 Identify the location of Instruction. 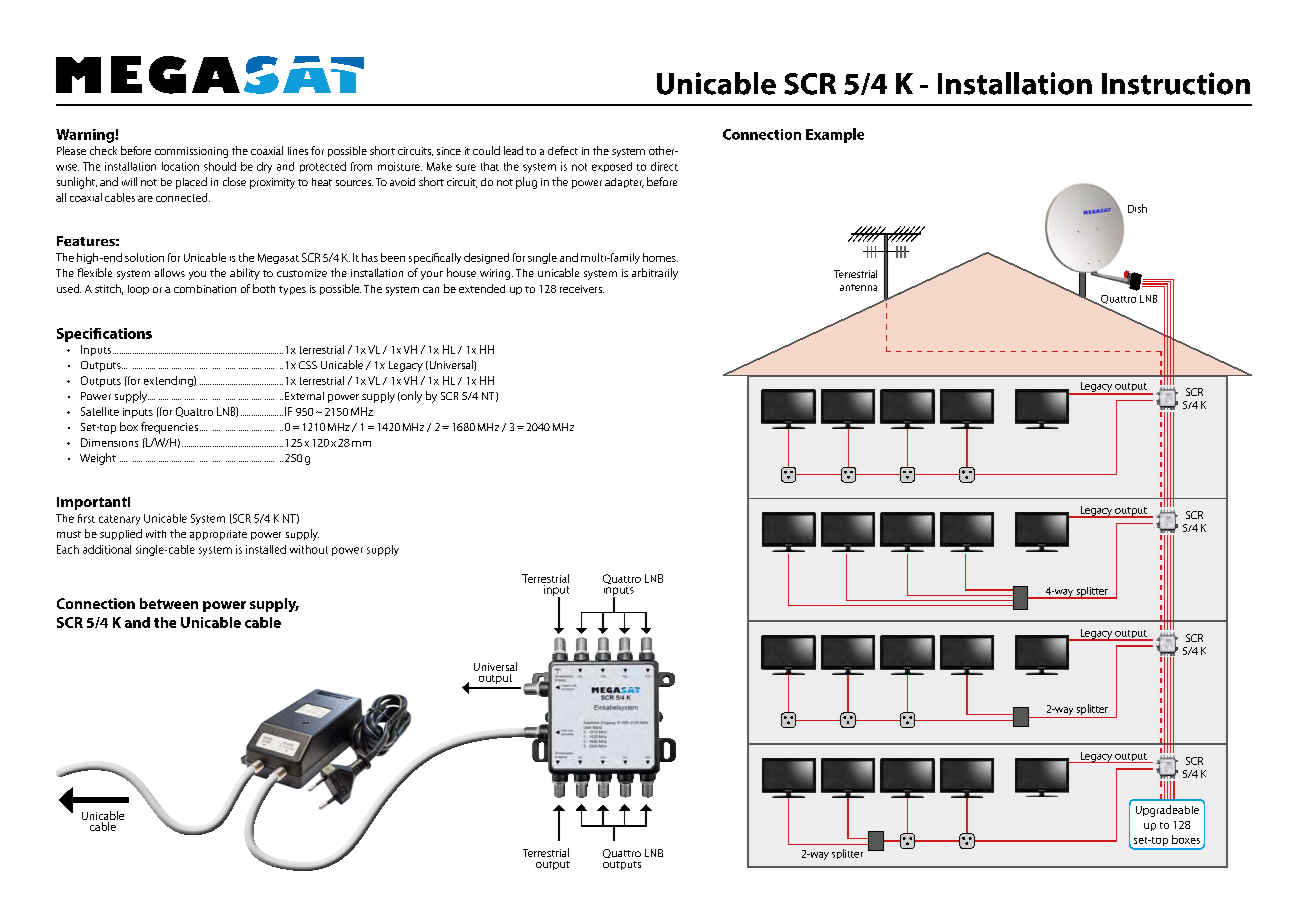
(1176, 83).
